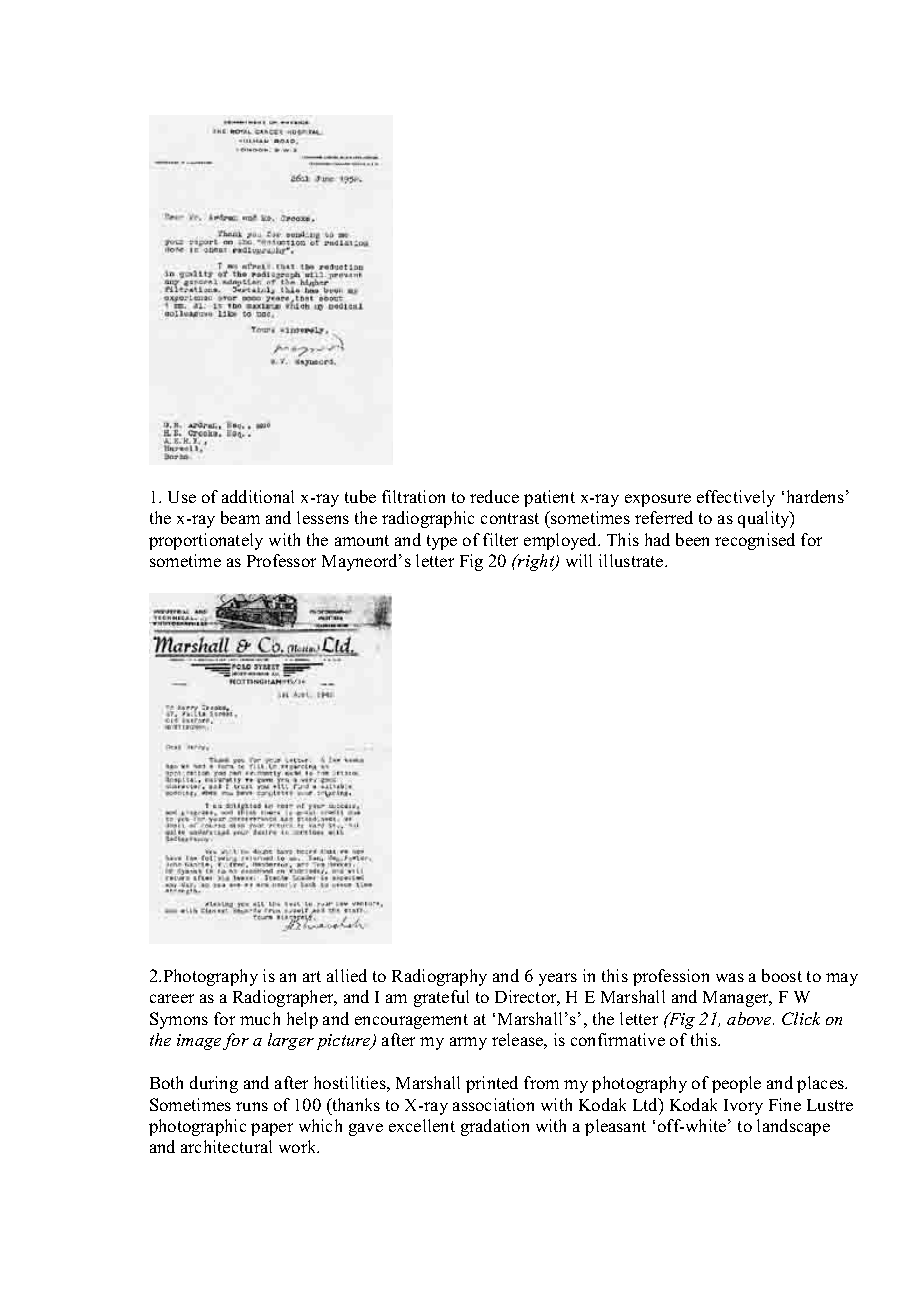 The image size is (924, 1308). What do you see at coordinates (536, 562) in the document?
I see `right` at bounding box center [536, 562].
